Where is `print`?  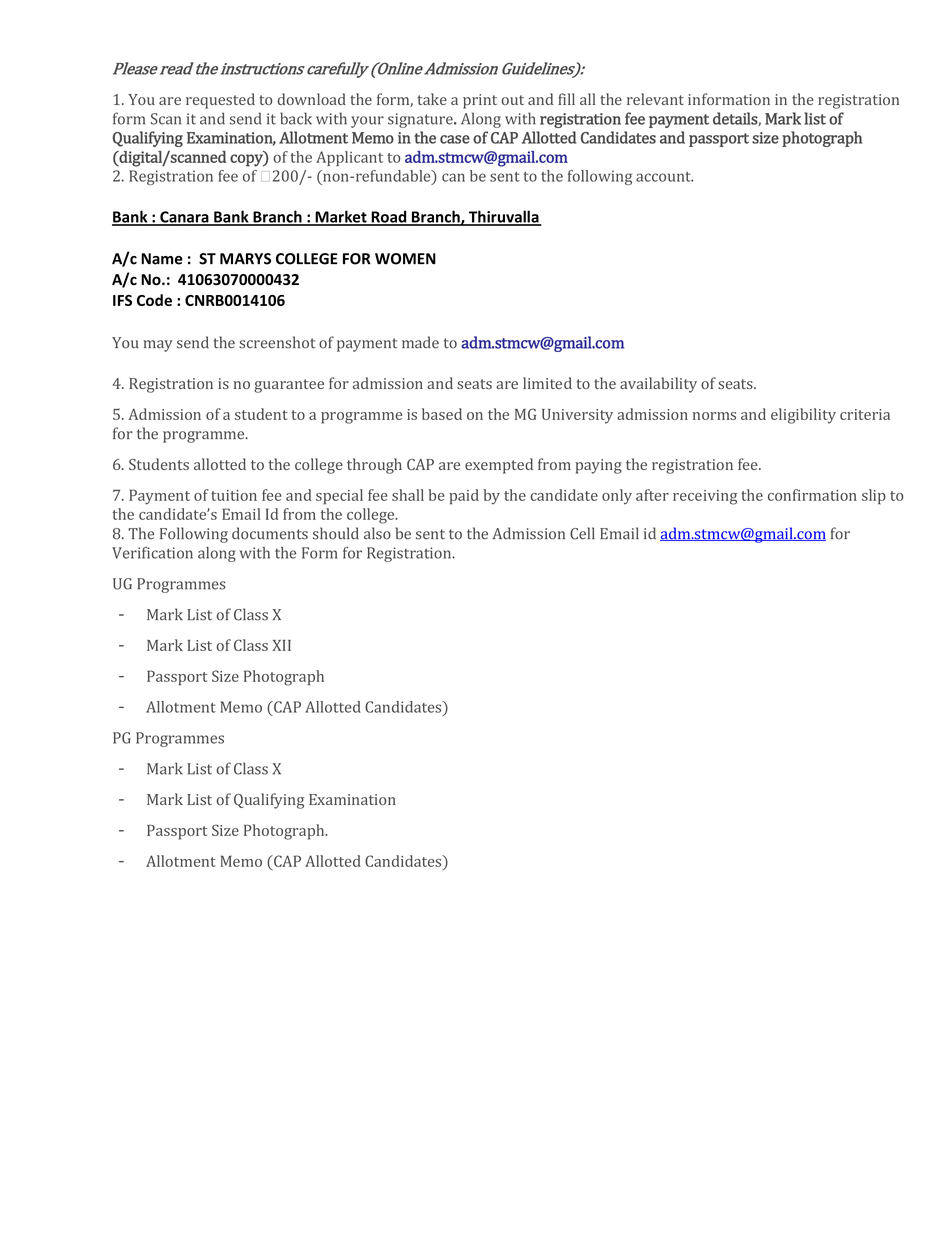 print is located at coordinates (480, 101).
